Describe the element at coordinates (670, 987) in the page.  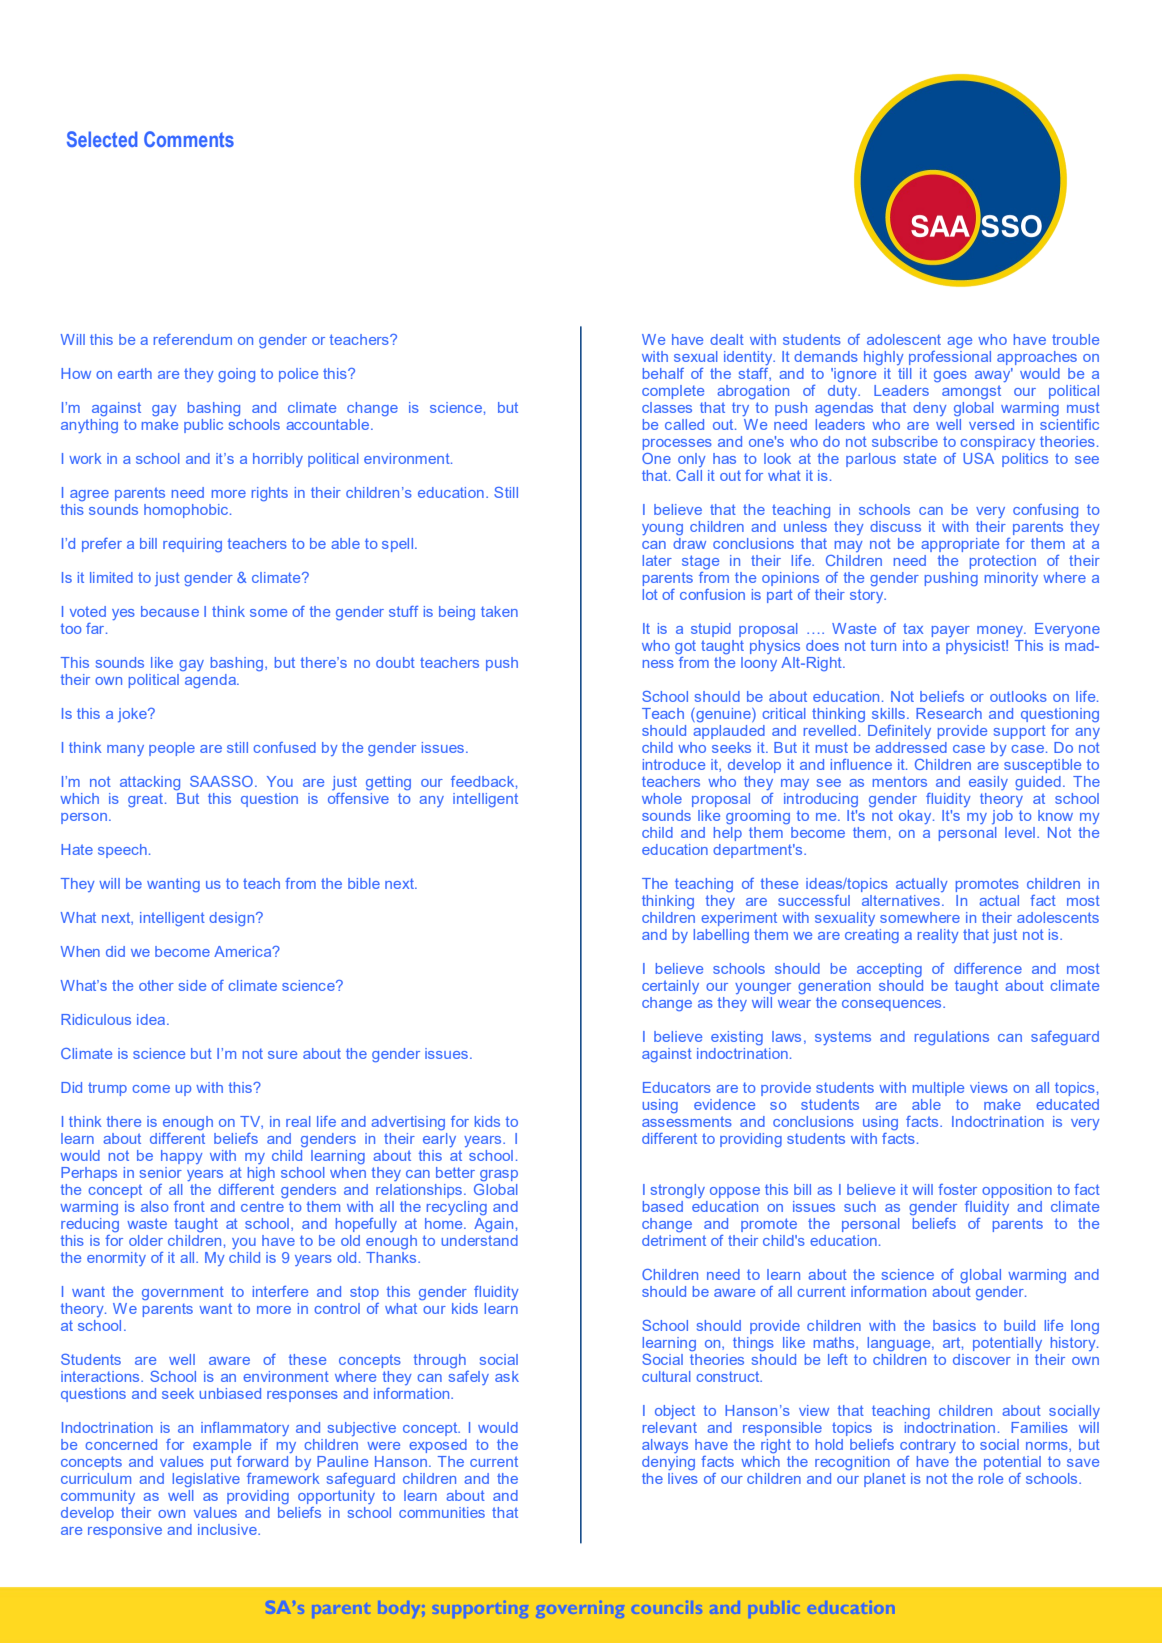
I see `certainly` at that location.
